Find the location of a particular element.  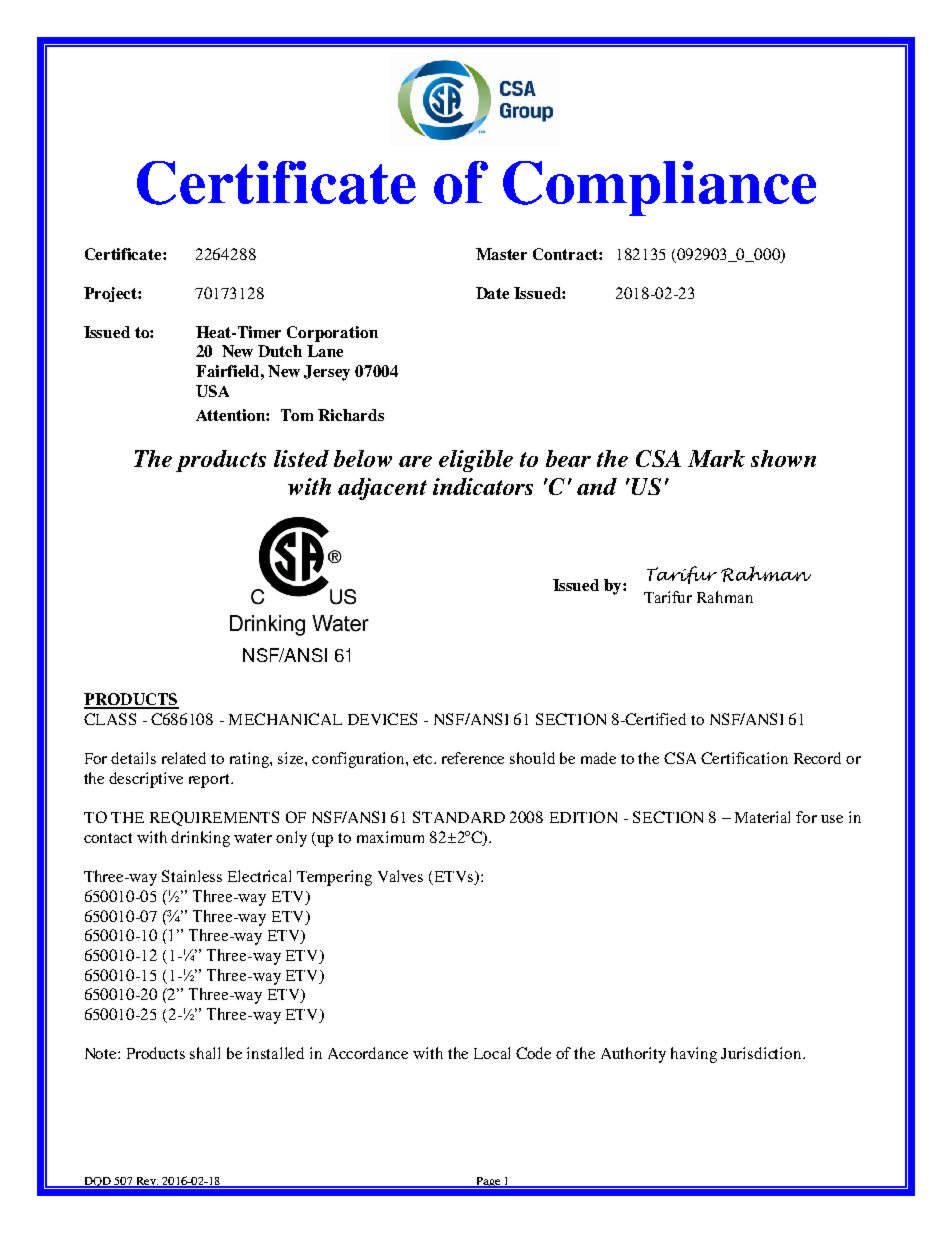

DEVICES is located at coordinates (382, 719).
